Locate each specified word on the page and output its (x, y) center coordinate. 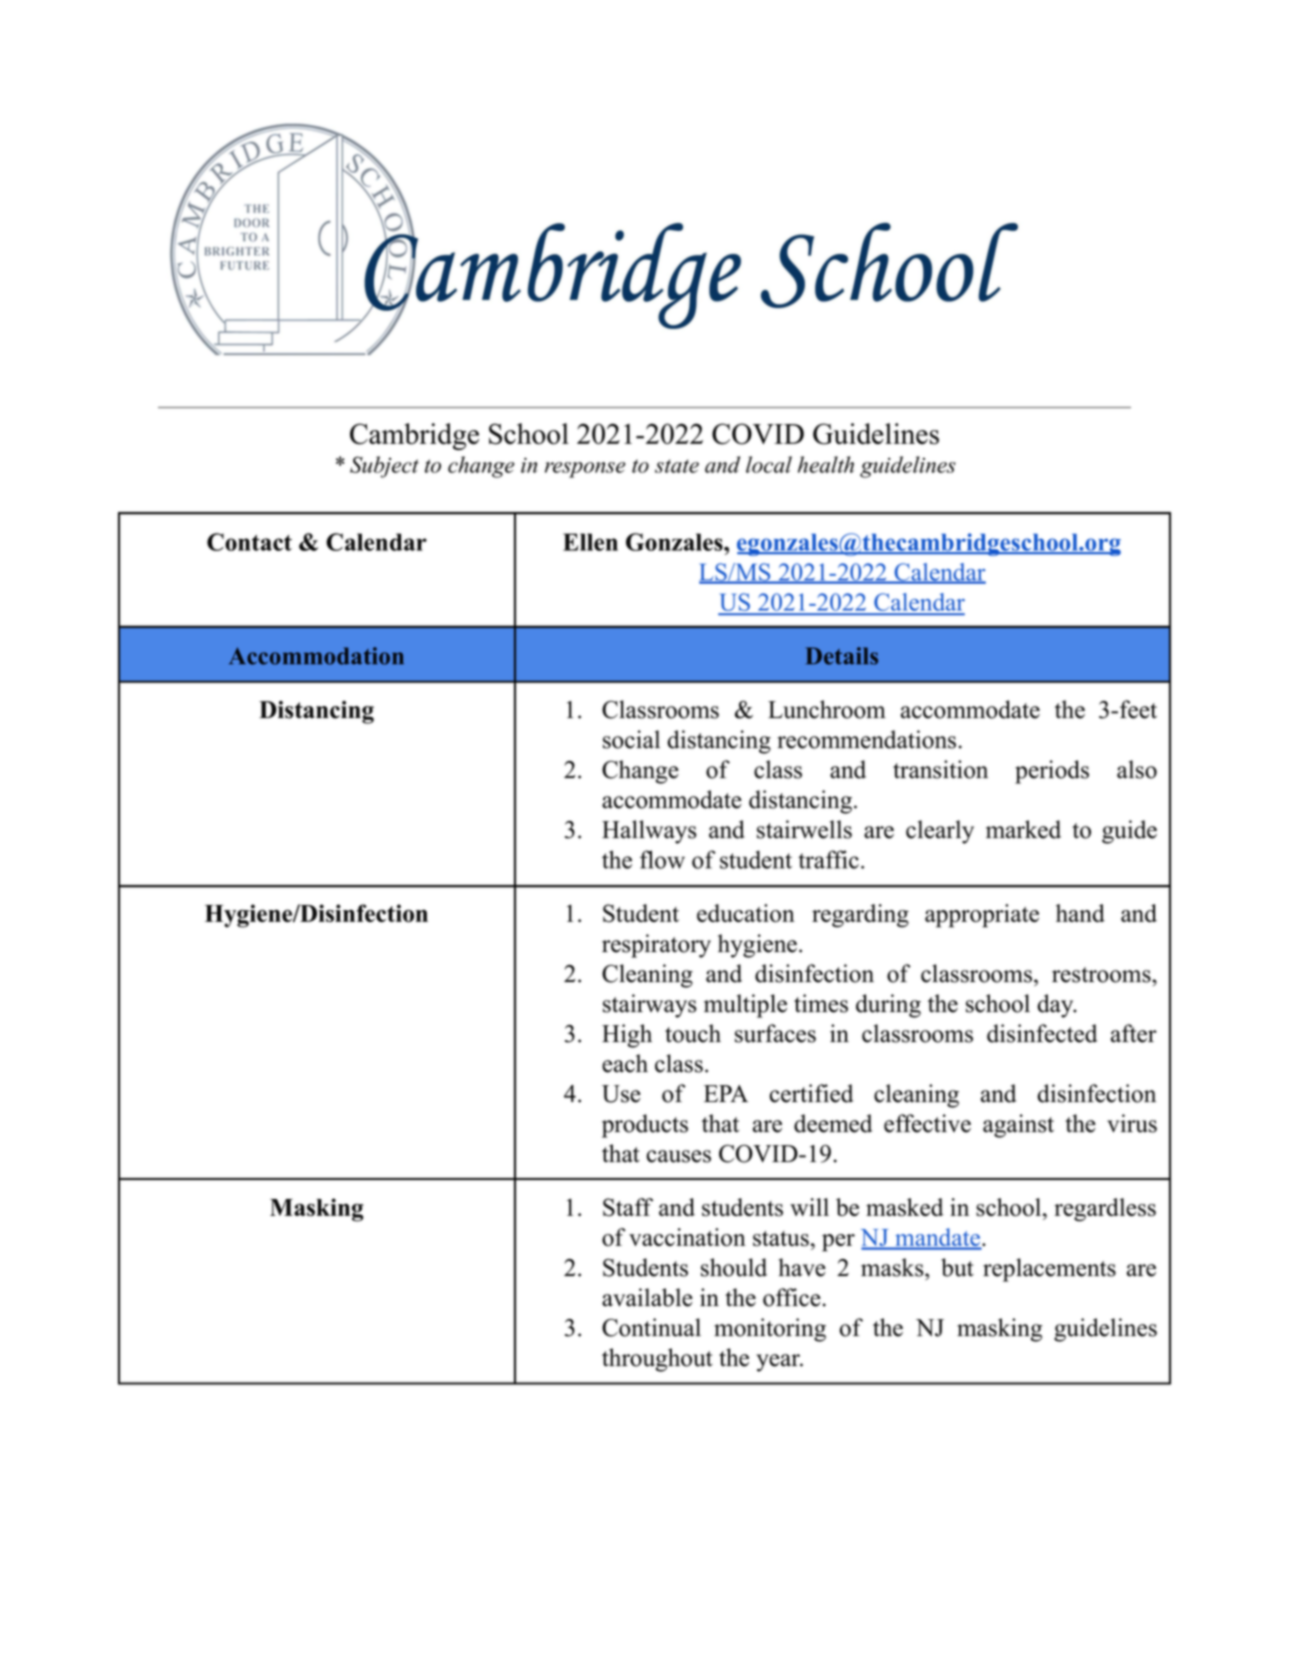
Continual (651, 1327)
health (826, 464)
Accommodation (316, 656)
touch (693, 1033)
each (625, 1063)
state (677, 466)
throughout (657, 1360)
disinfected (1042, 1033)
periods (1052, 772)
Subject (384, 467)
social (631, 739)
